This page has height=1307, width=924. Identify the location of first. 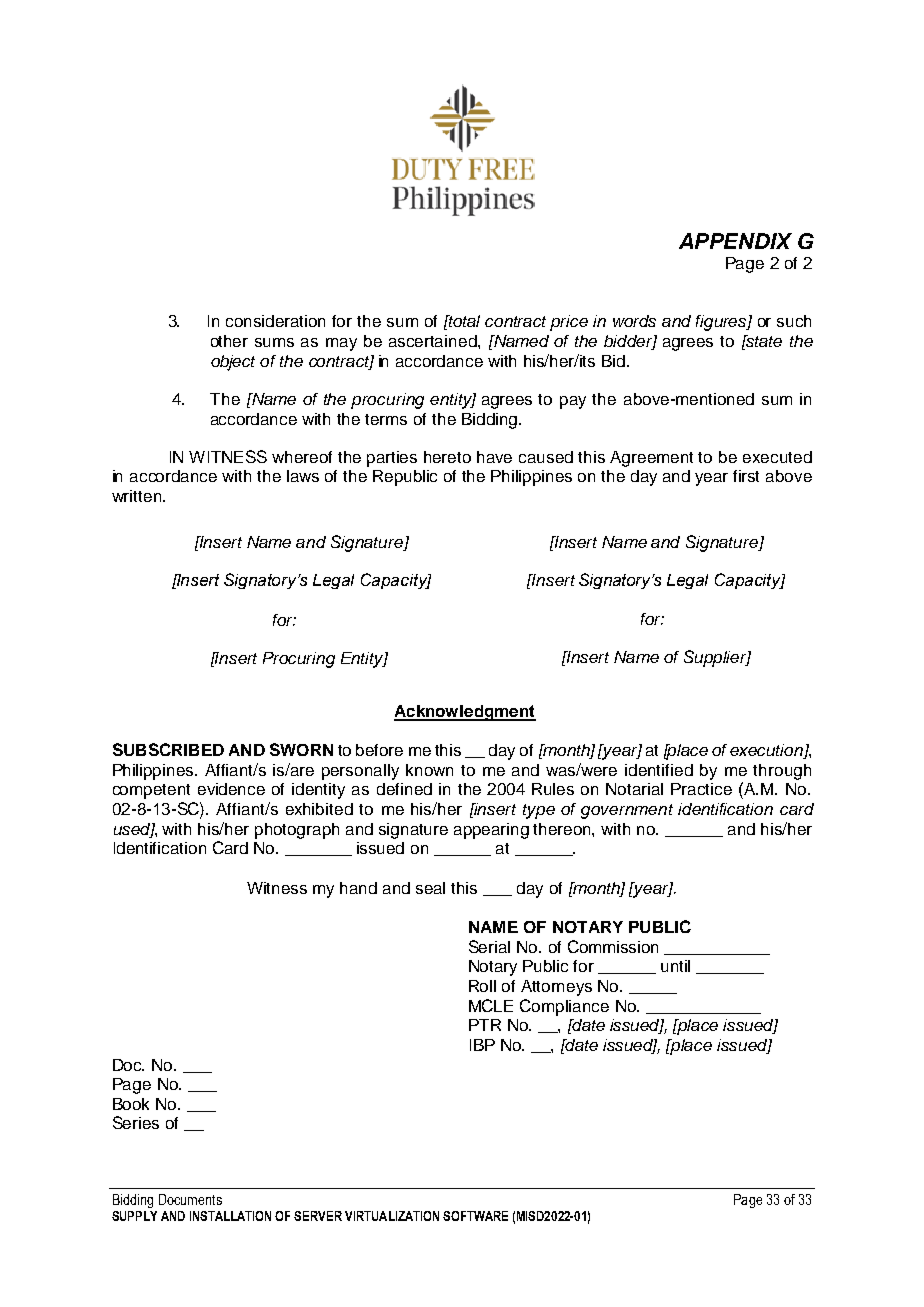
(746, 476).
